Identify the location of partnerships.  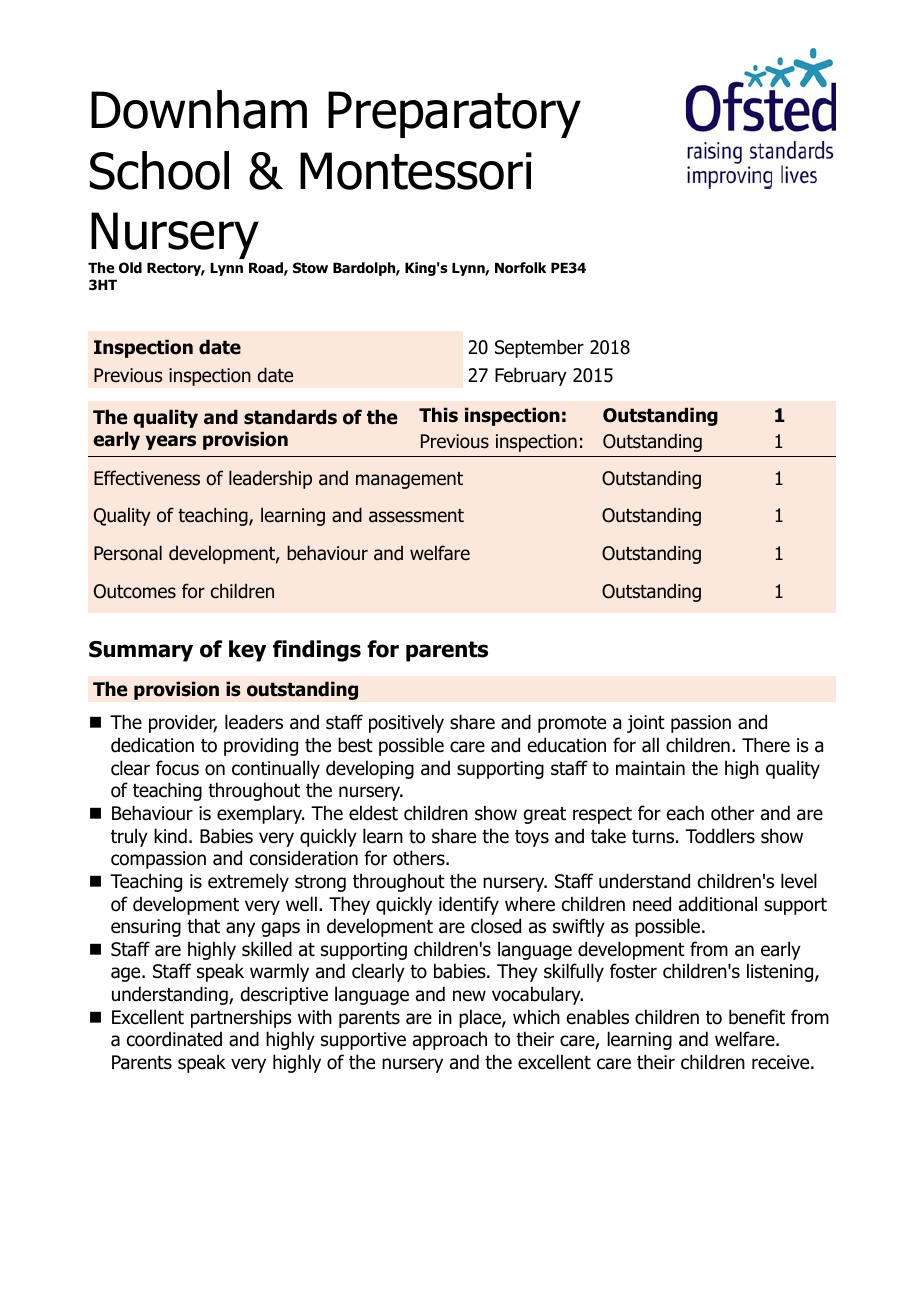
(241, 1018).
